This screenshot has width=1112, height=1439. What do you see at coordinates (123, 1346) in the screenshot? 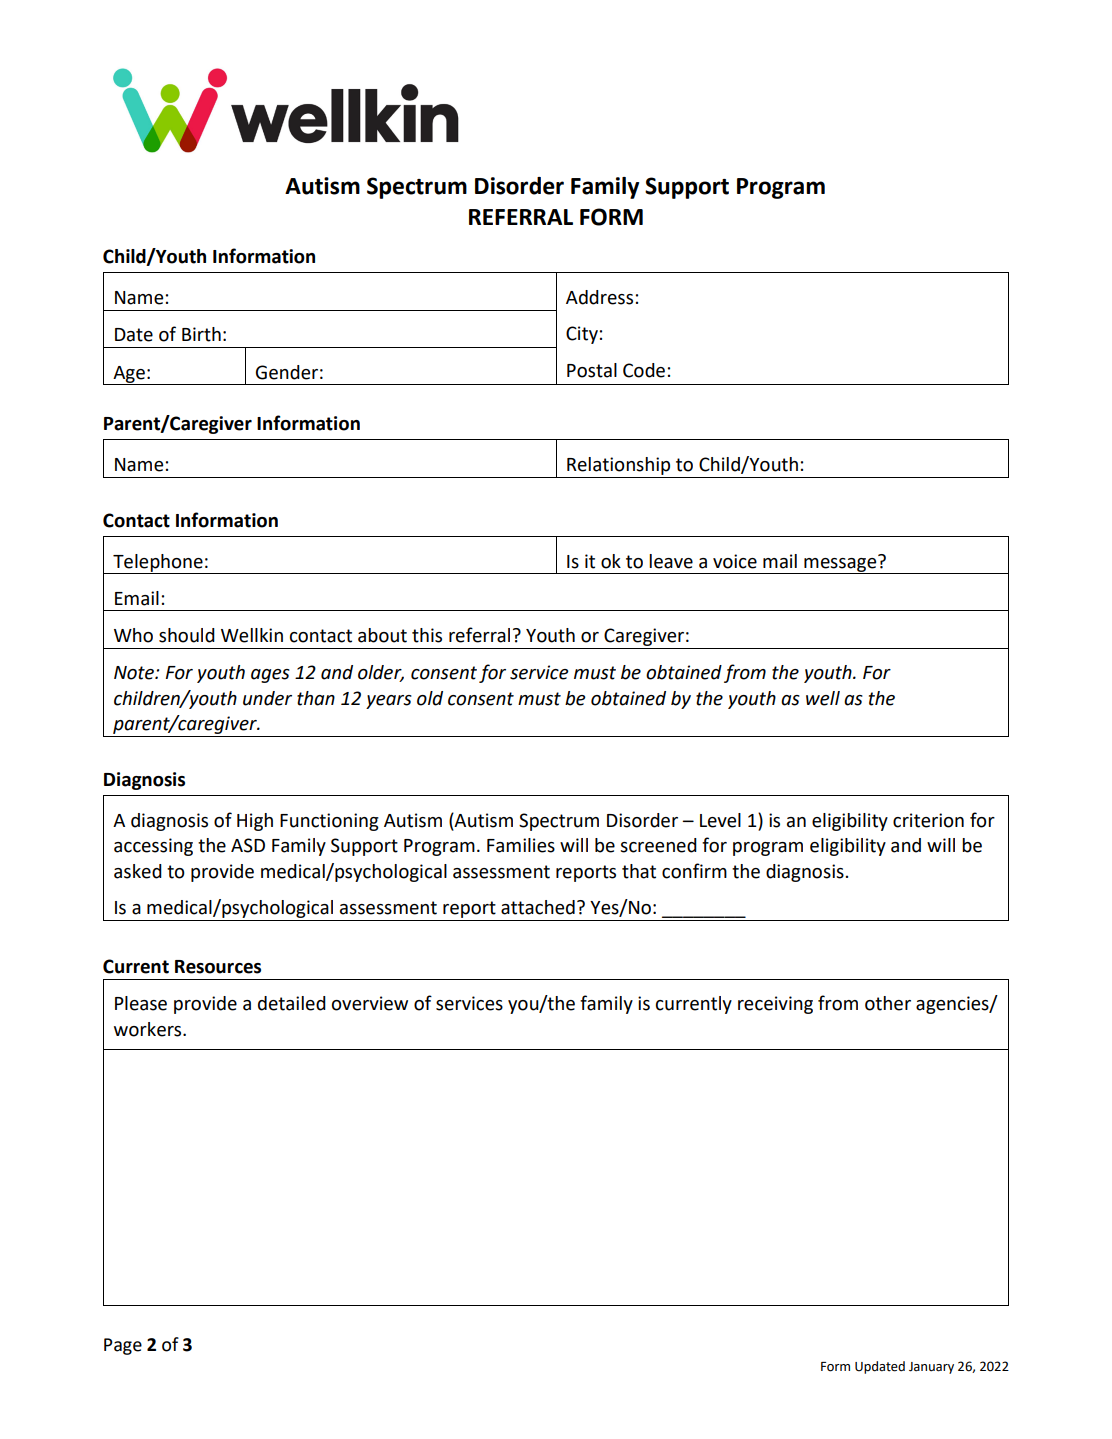
I see `Page` at bounding box center [123, 1346].
